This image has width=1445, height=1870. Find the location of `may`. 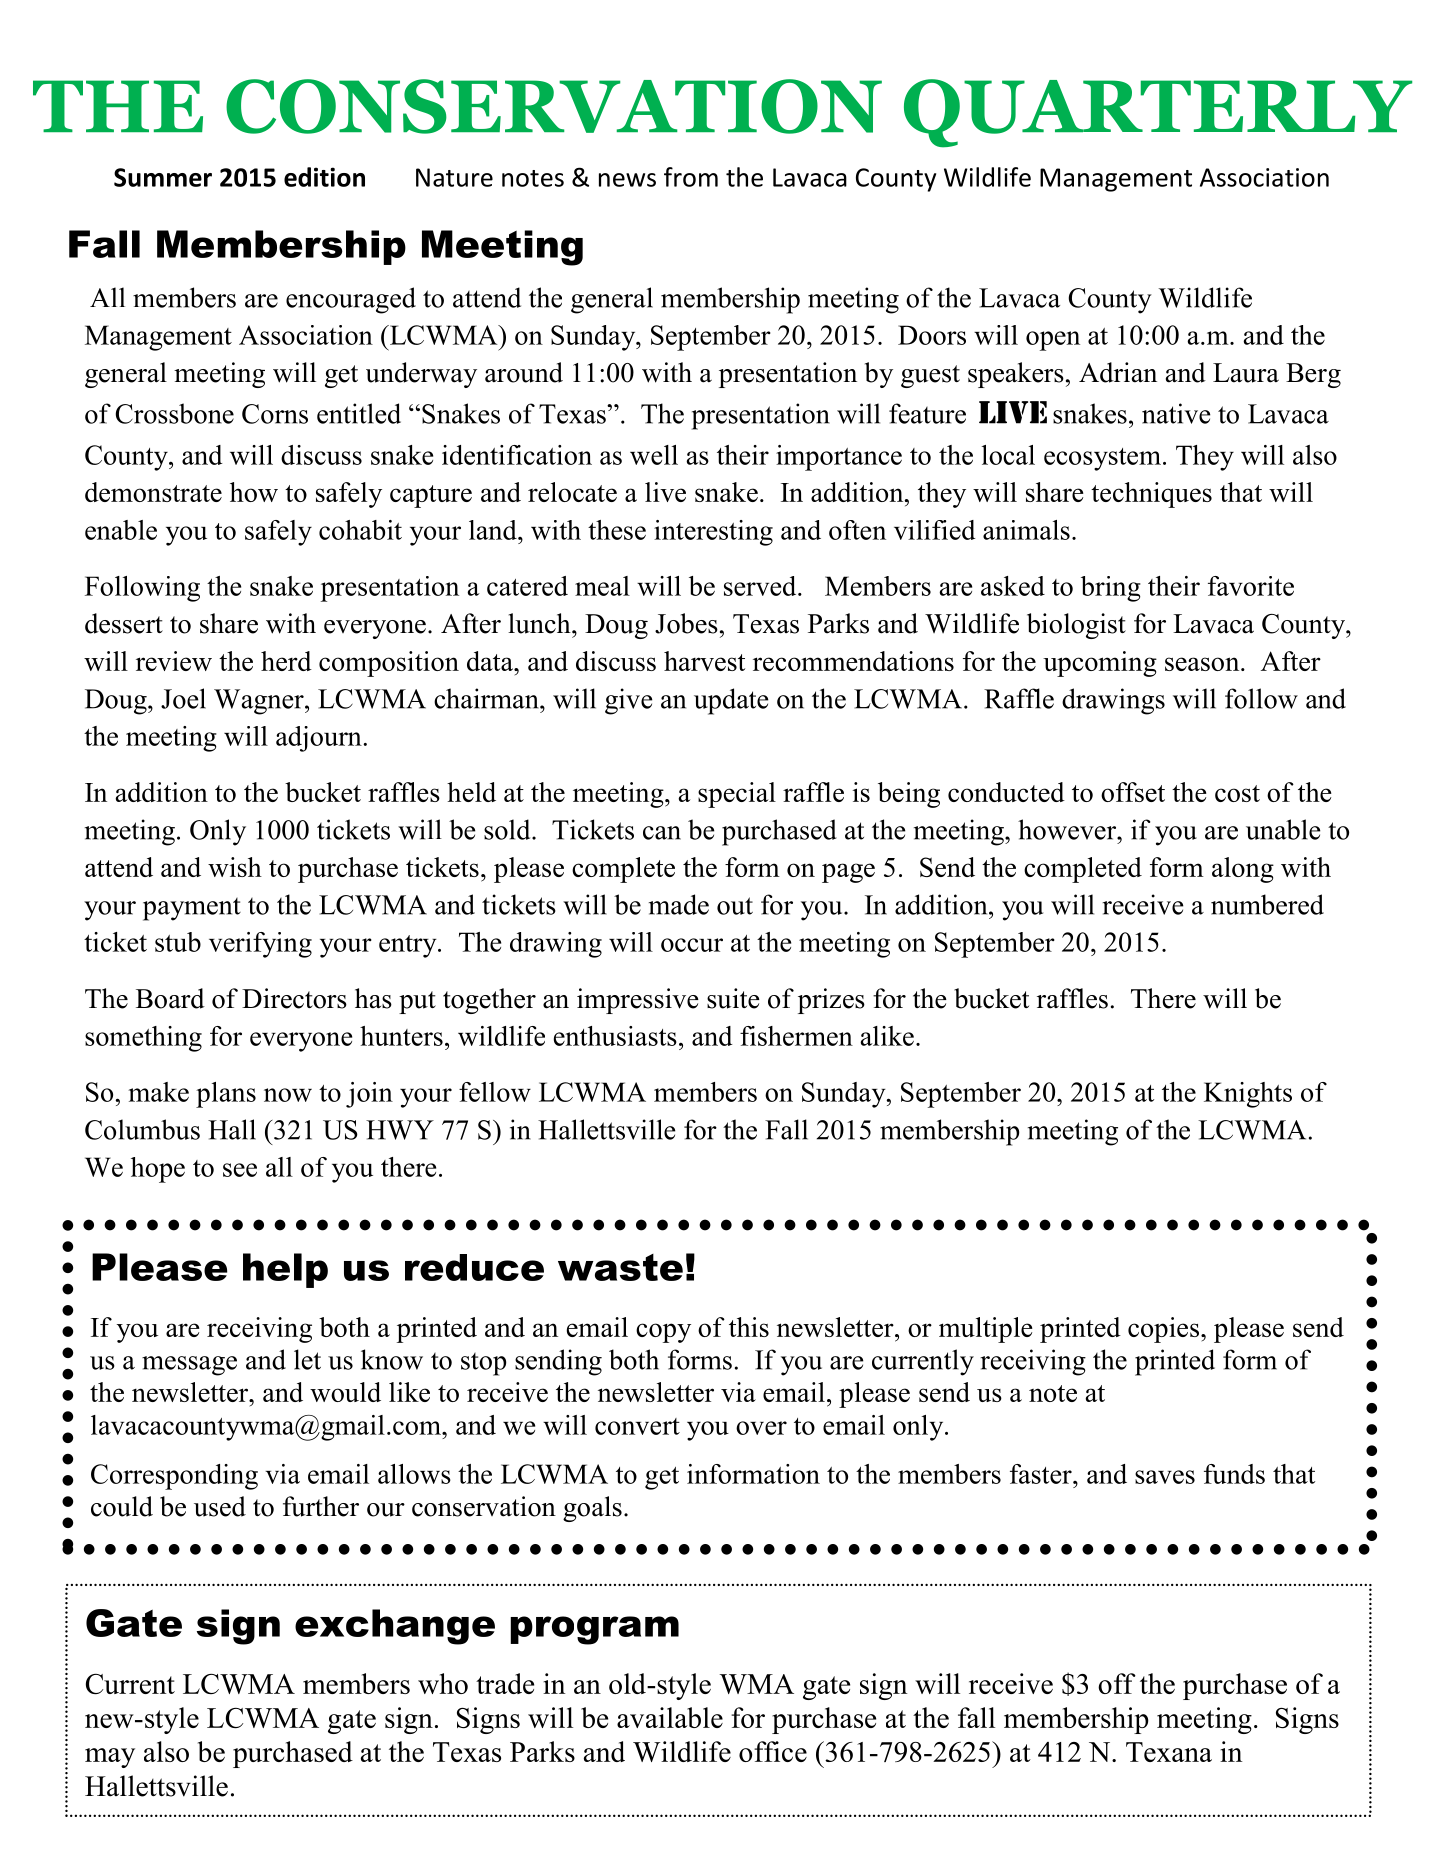

may is located at coordinates (110, 1758).
